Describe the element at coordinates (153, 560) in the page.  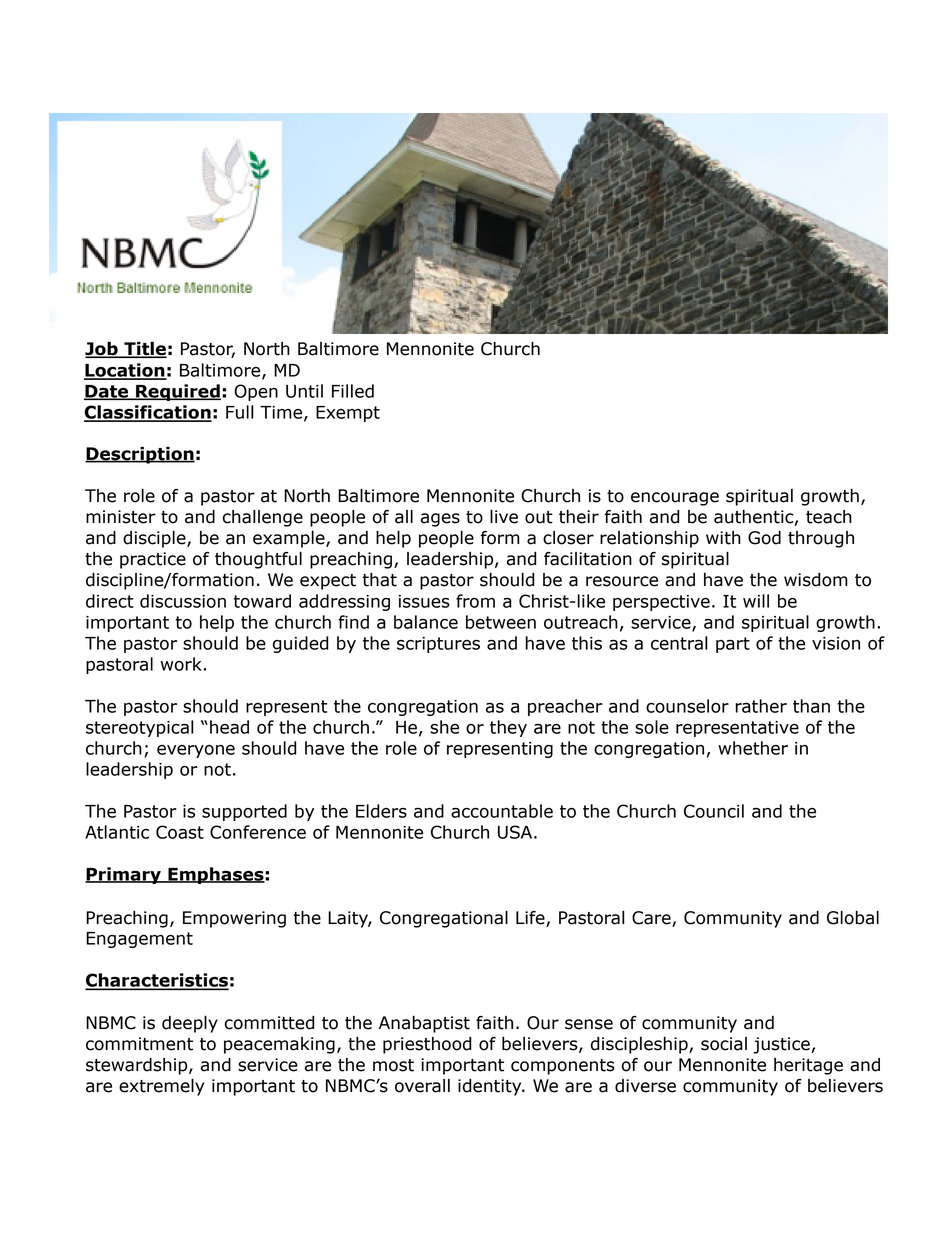
I see `practice` at that location.
